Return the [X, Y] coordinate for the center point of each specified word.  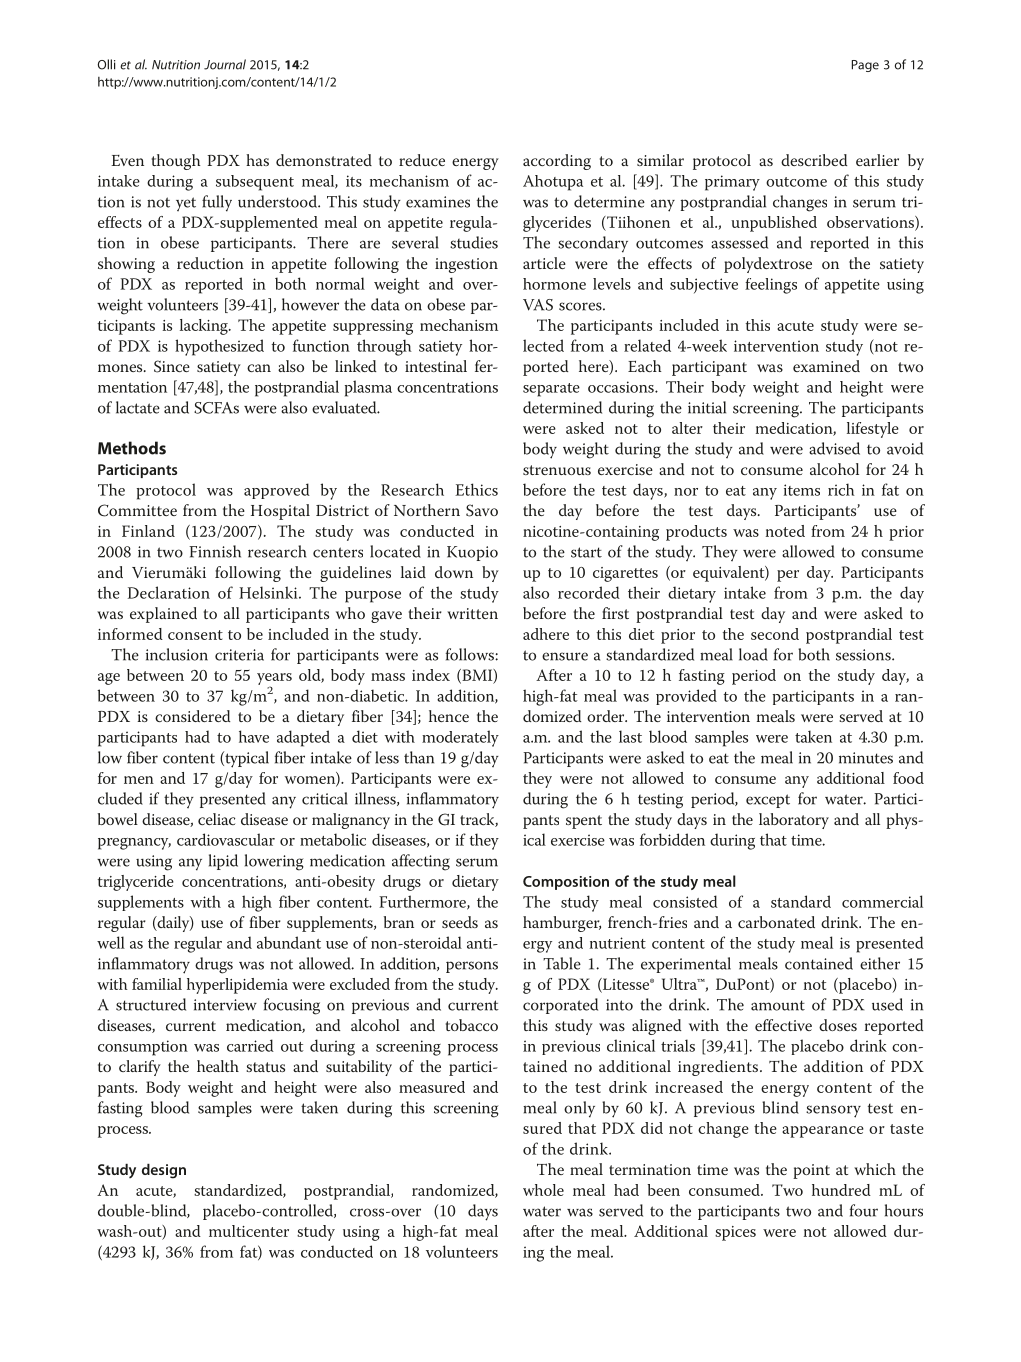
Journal [225, 64]
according [557, 162]
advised [834, 448]
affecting [421, 862]
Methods [132, 448]
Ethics [476, 489]
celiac [216, 819]
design [164, 1171]
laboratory [794, 821]
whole [543, 1190]
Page [865, 66]
